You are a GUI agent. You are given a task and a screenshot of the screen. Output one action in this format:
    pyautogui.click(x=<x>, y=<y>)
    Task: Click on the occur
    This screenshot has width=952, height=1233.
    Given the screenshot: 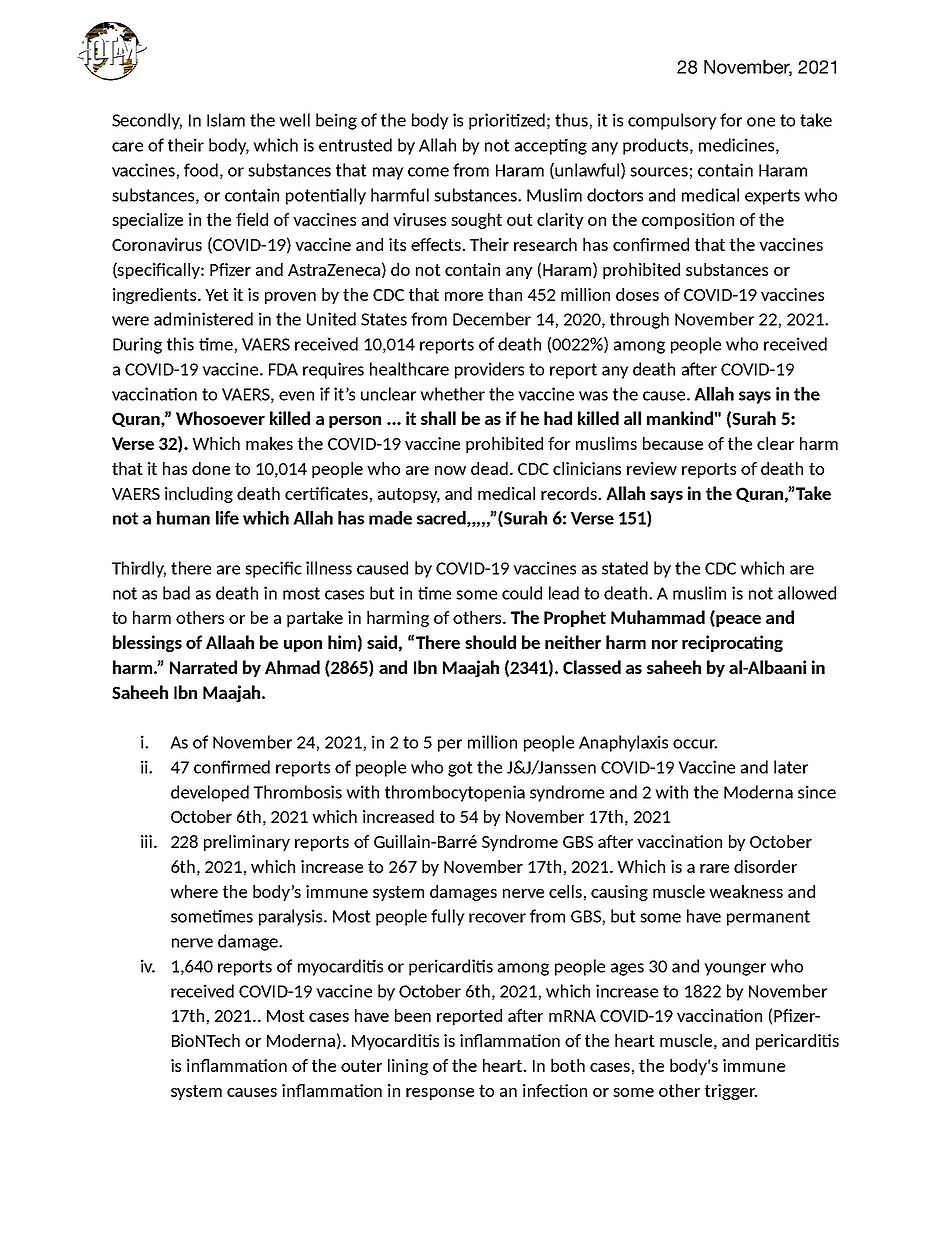 What is the action you would take?
    pyautogui.click(x=695, y=744)
